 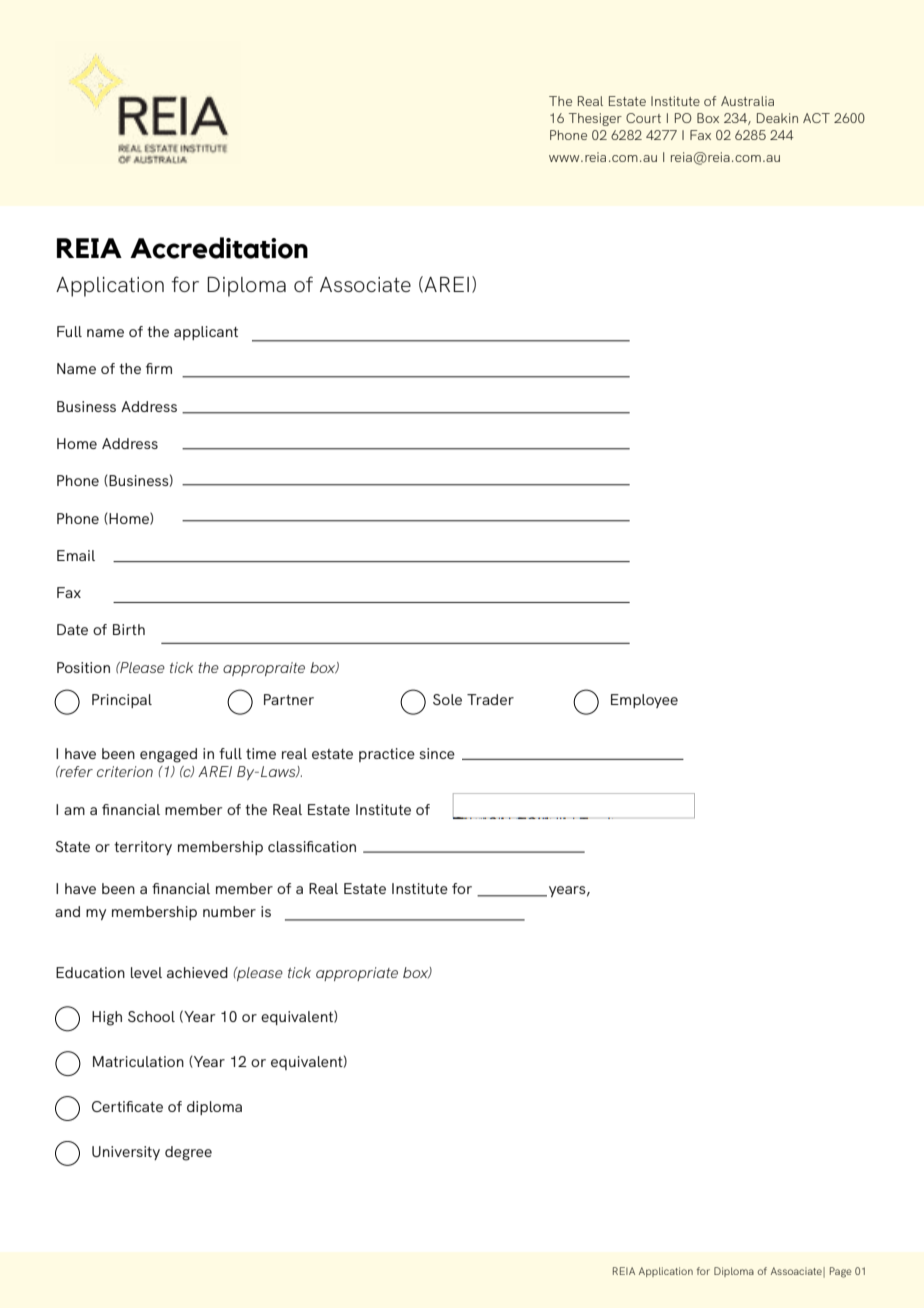 What do you see at coordinates (447, 699) in the screenshot?
I see `Sole` at bounding box center [447, 699].
